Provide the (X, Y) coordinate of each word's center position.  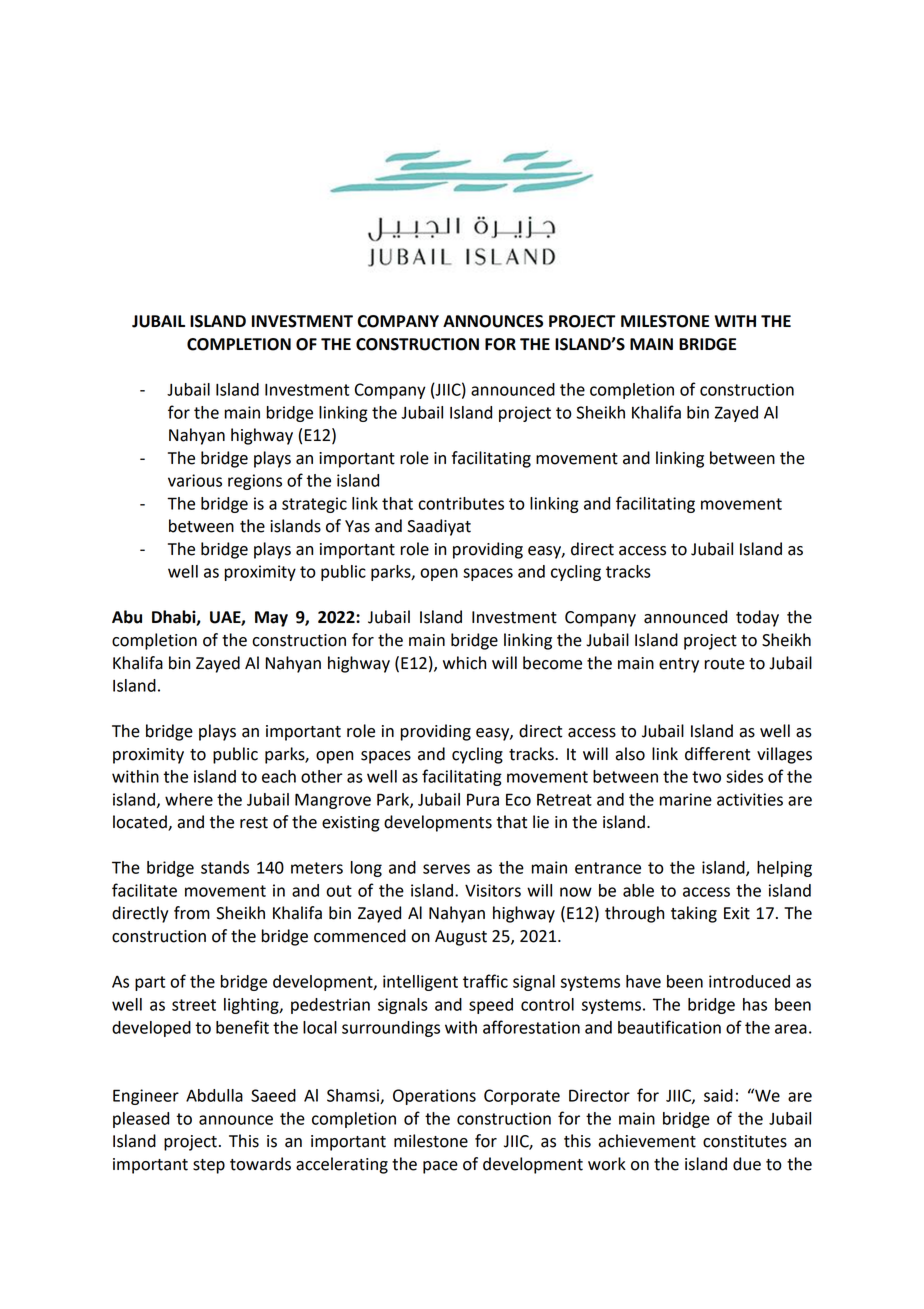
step (209, 1166)
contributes (461, 503)
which (464, 663)
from (192, 913)
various (195, 480)
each (279, 776)
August (461, 938)
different (717, 754)
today (757, 618)
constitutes (745, 1141)
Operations (434, 1097)
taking (694, 914)
